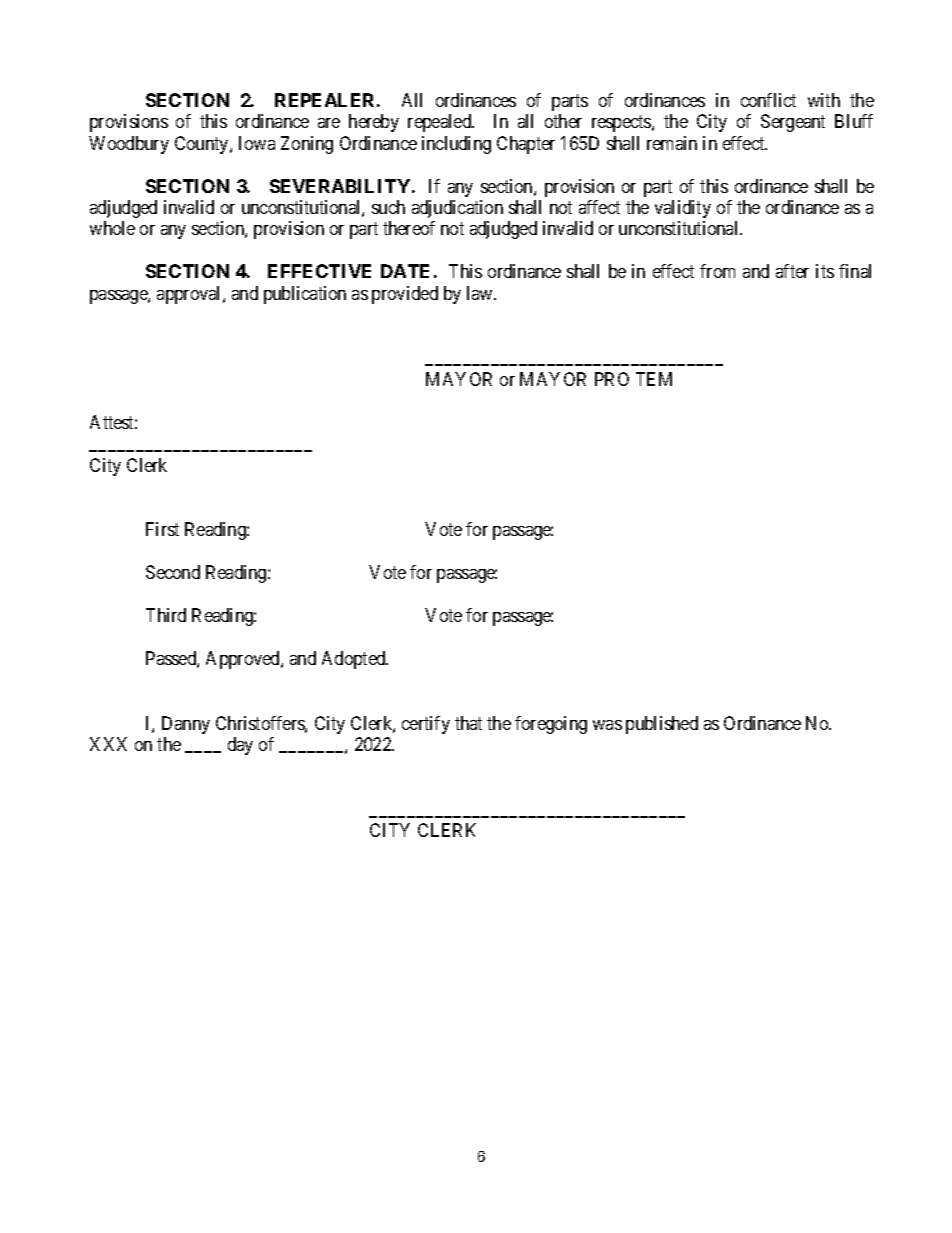 The height and width of the image is (1233, 952). I want to click on approval, so click(190, 295).
